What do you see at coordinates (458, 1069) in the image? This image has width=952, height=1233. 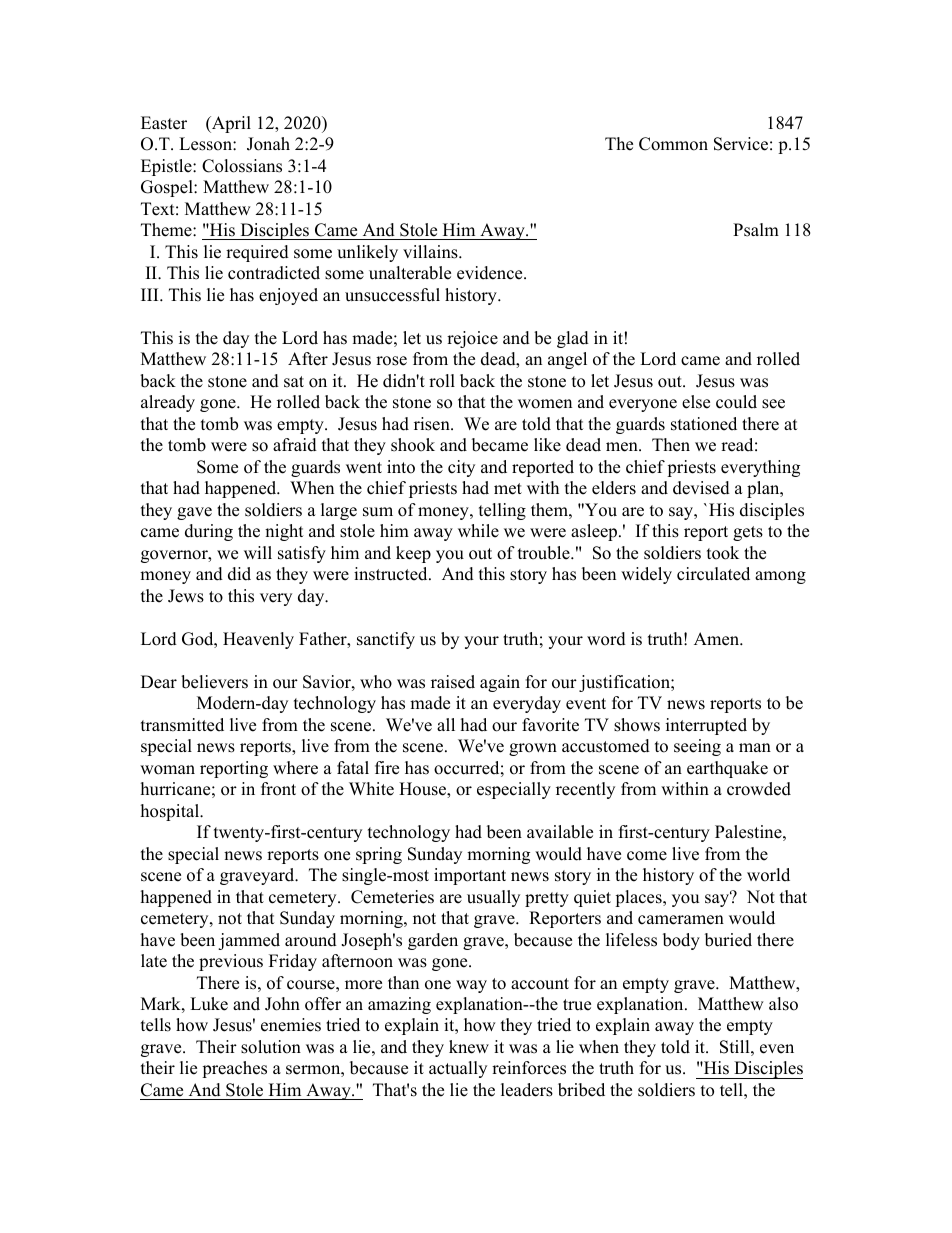 I see `actually` at bounding box center [458, 1069].
